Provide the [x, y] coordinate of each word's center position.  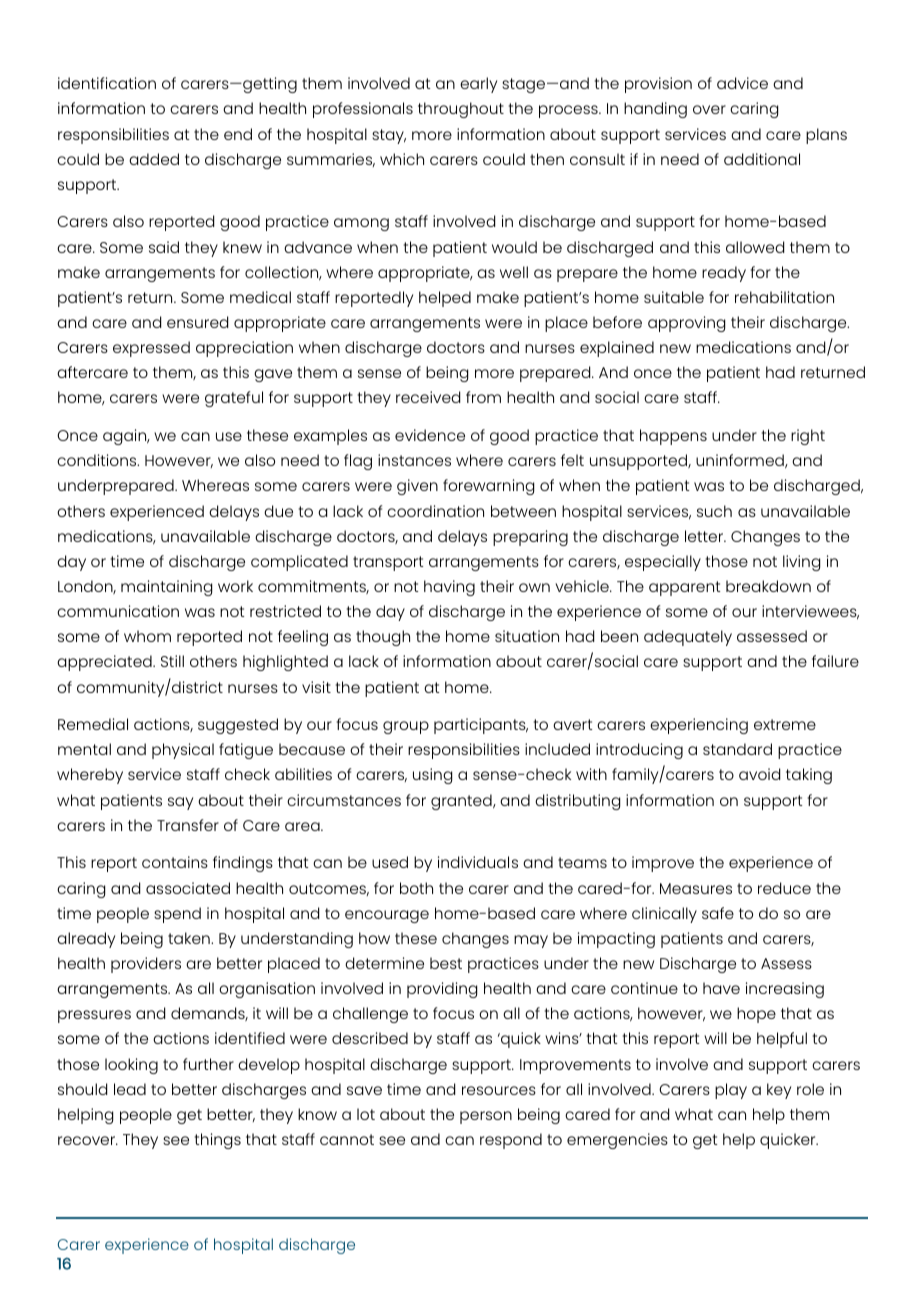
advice [742, 83]
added [154, 159]
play [731, 1091]
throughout [461, 110]
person [486, 1117]
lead [130, 1089]
